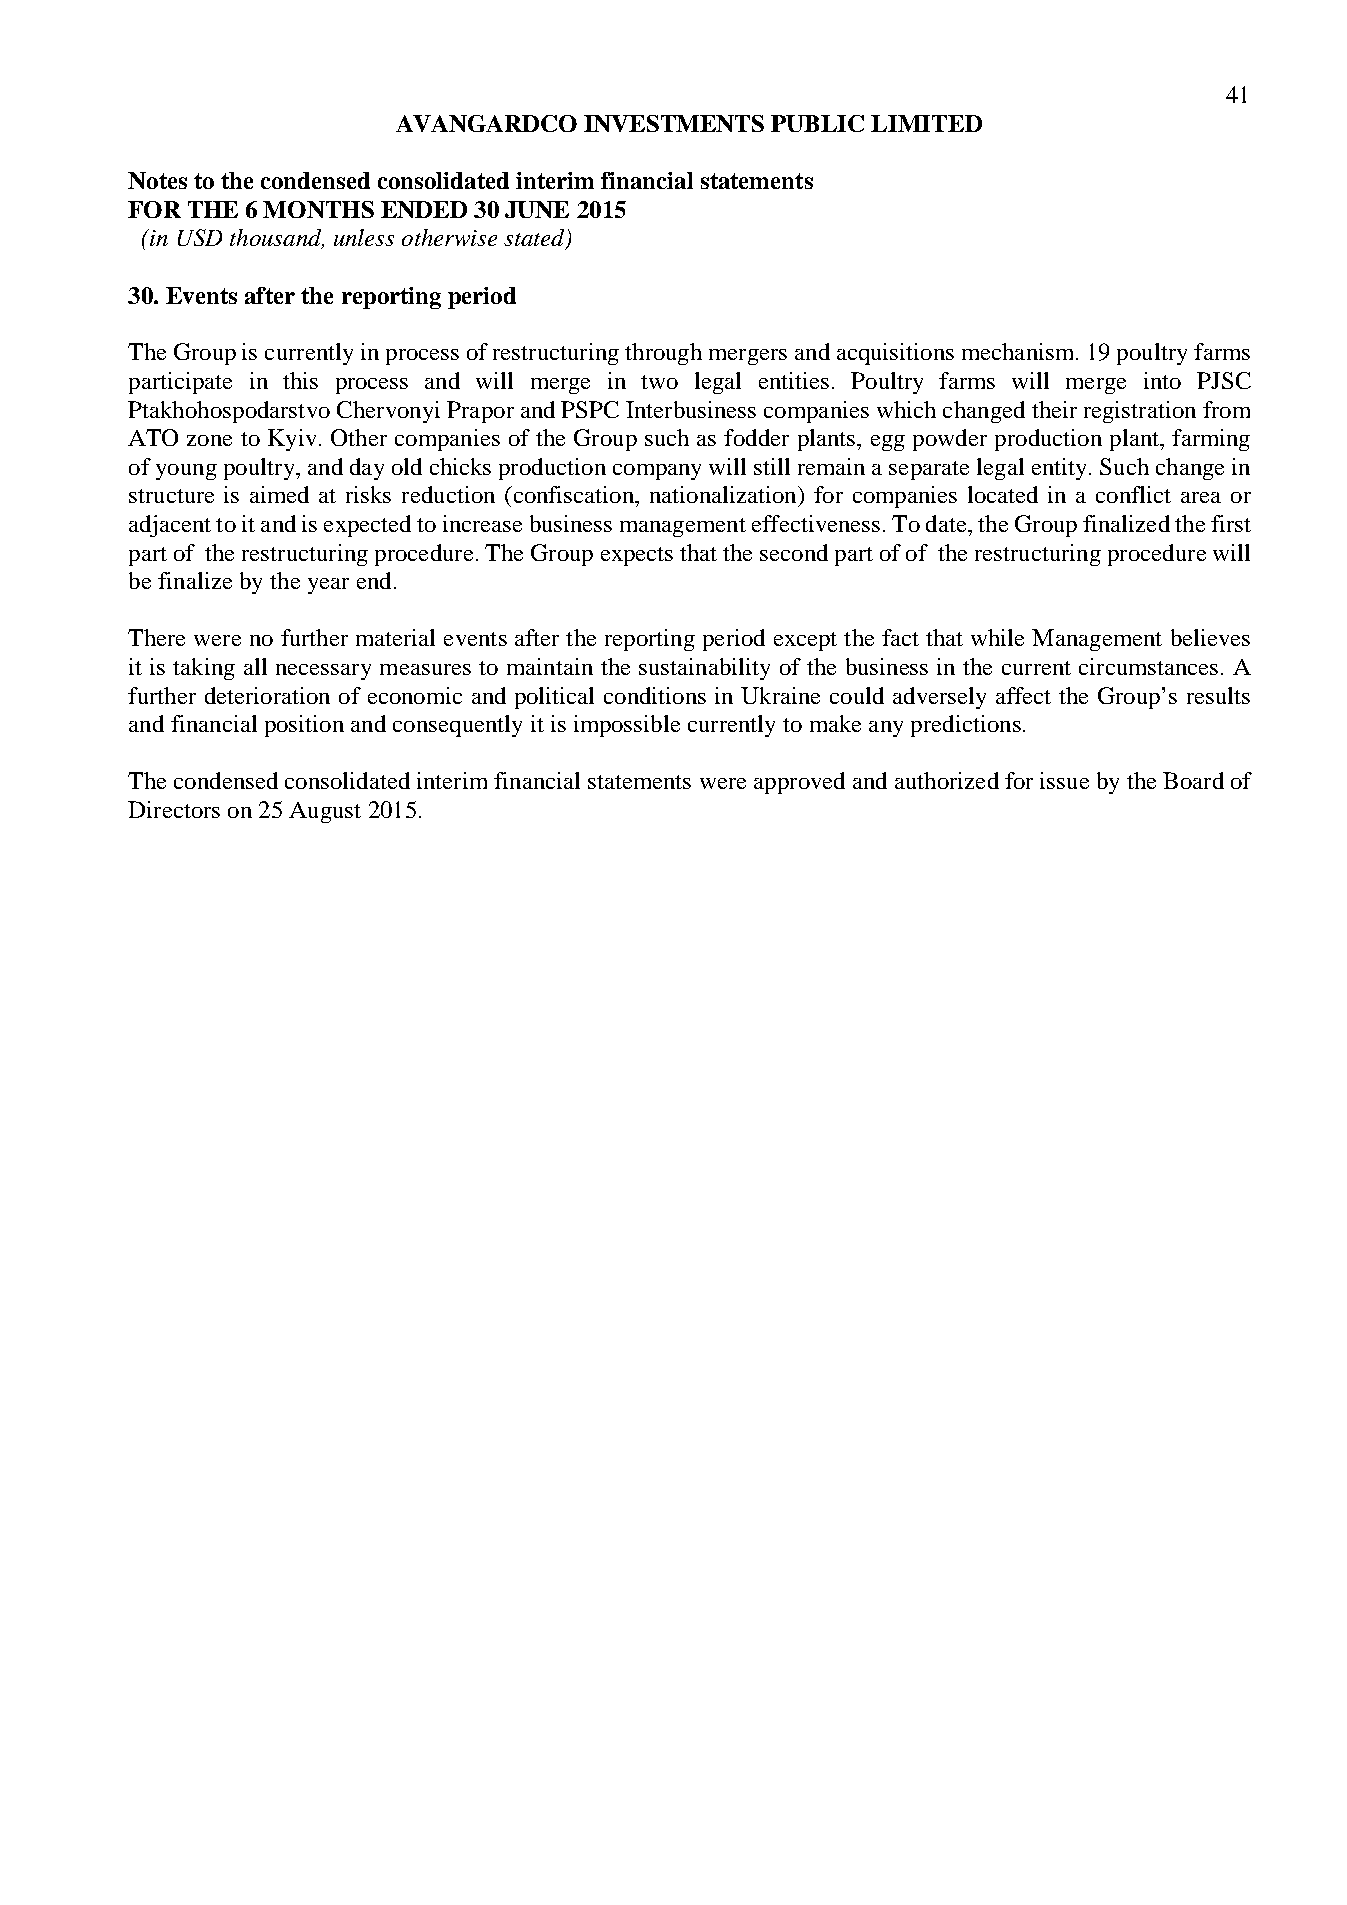  I want to click on Notes, so click(157, 180).
